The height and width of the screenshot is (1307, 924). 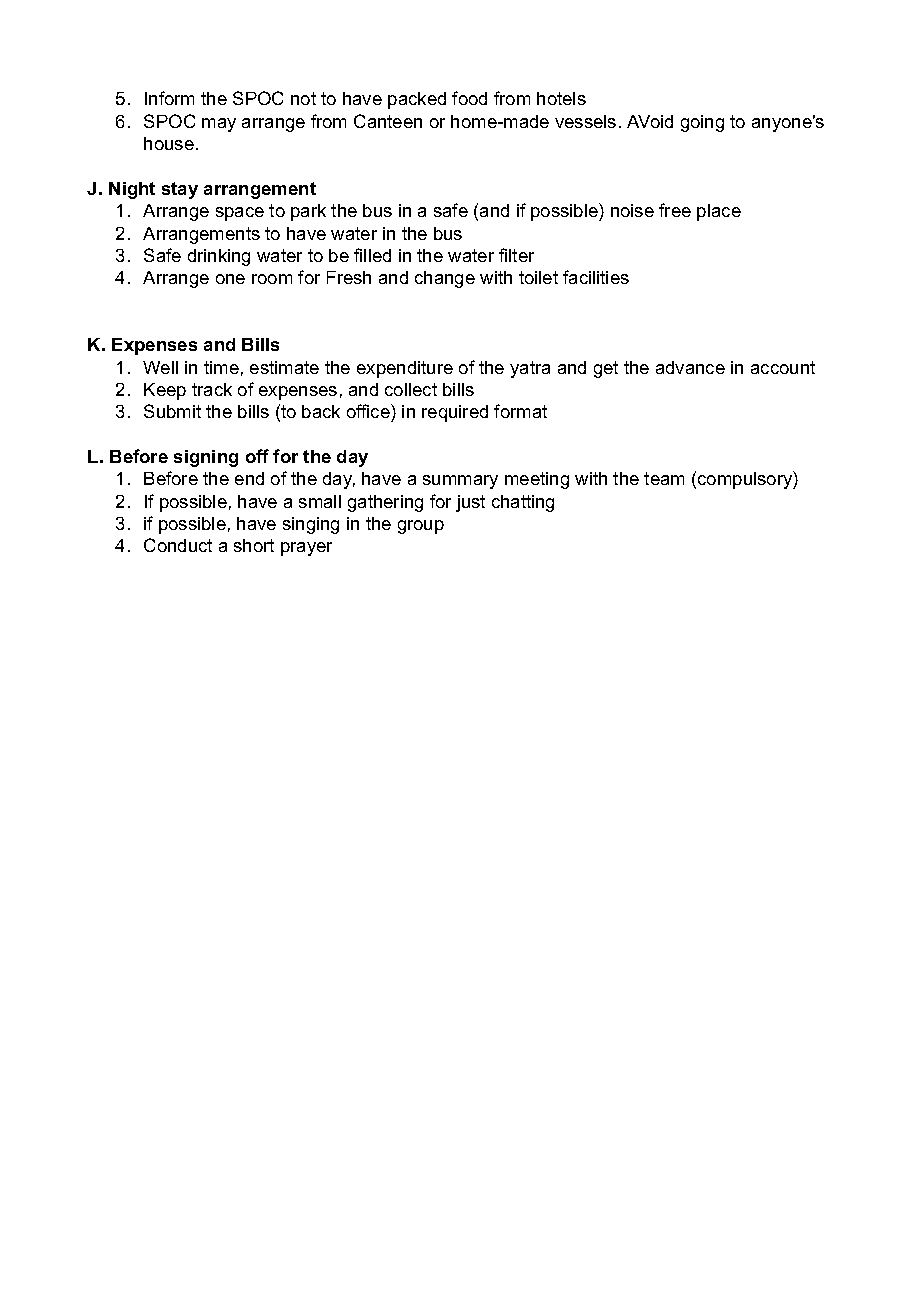 What do you see at coordinates (219, 125) in the screenshot?
I see `may` at bounding box center [219, 125].
